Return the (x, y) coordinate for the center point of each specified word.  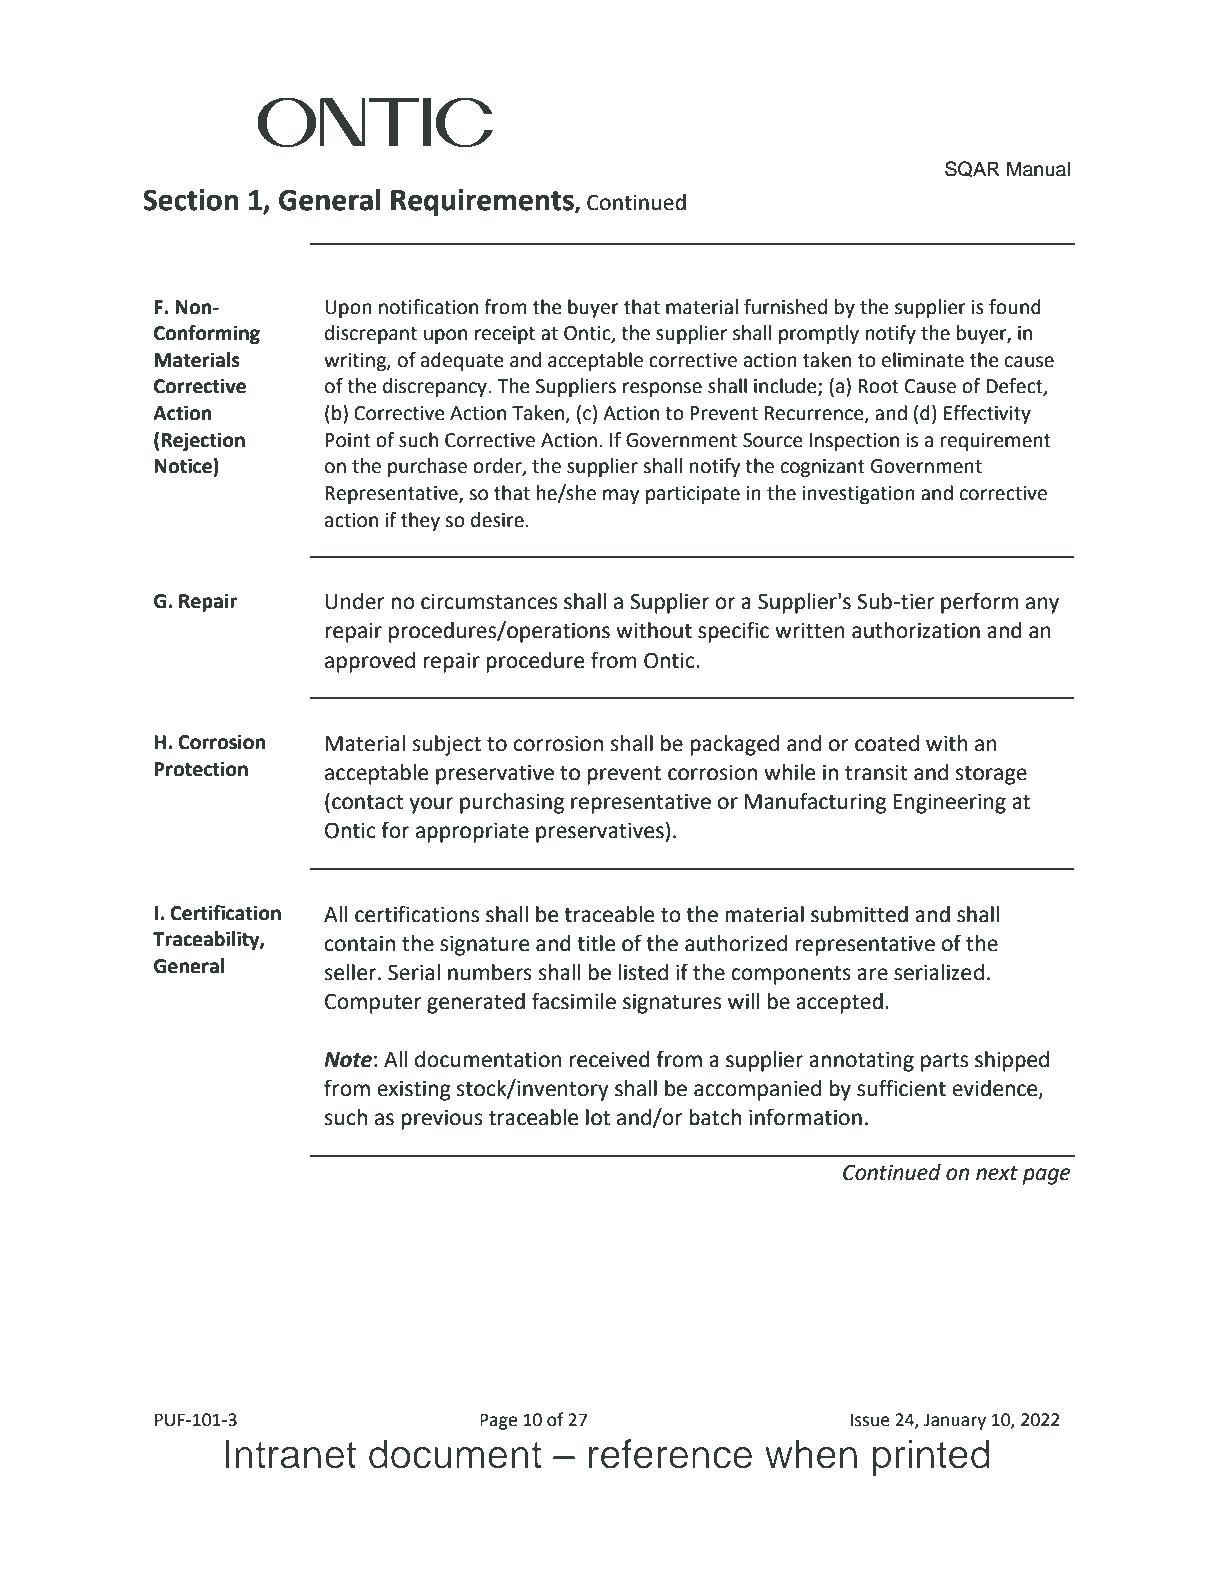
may (621, 496)
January (955, 1421)
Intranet (290, 1454)
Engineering (949, 803)
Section (191, 200)
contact (368, 802)
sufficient (901, 1088)
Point (348, 440)
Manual (1038, 169)
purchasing (512, 803)
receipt (505, 335)
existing (414, 1090)
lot (598, 1117)
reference (670, 1454)
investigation (859, 495)
